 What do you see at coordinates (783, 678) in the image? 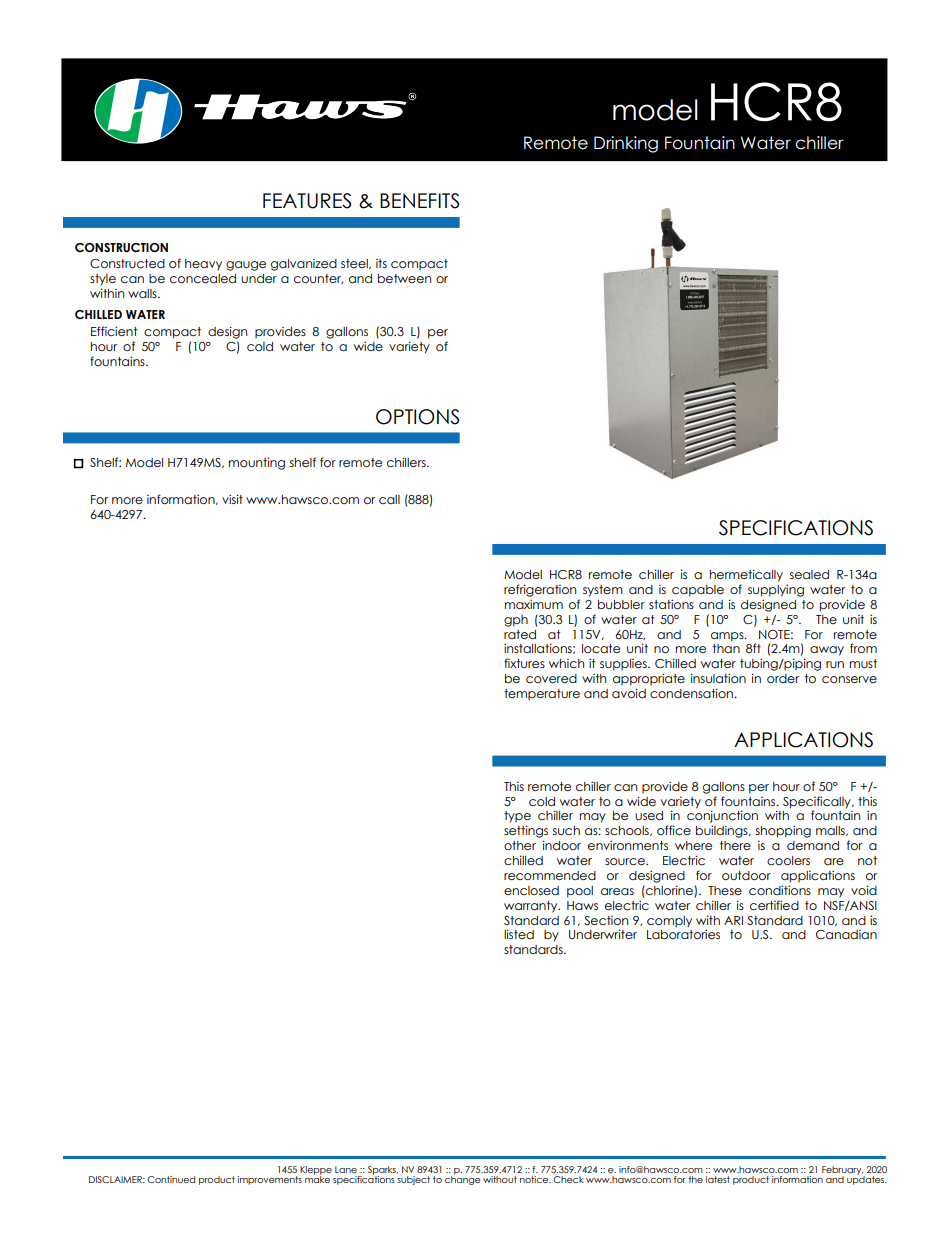
I see `order` at bounding box center [783, 678].
